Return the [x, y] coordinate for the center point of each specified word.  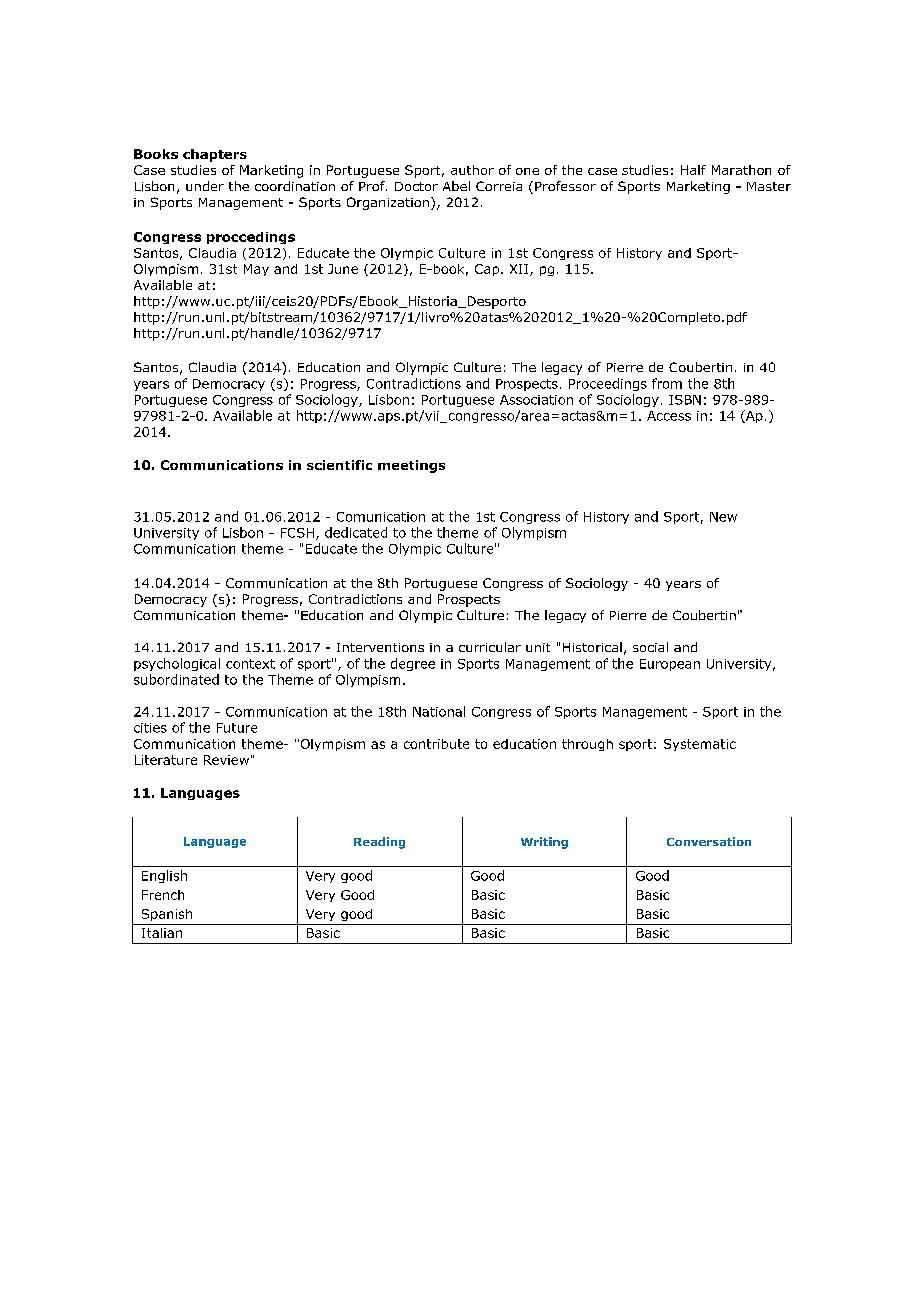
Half [693, 170]
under [205, 186]
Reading [379, 843]
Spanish [167, 915]
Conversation [709, 841]
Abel [456, 186]
